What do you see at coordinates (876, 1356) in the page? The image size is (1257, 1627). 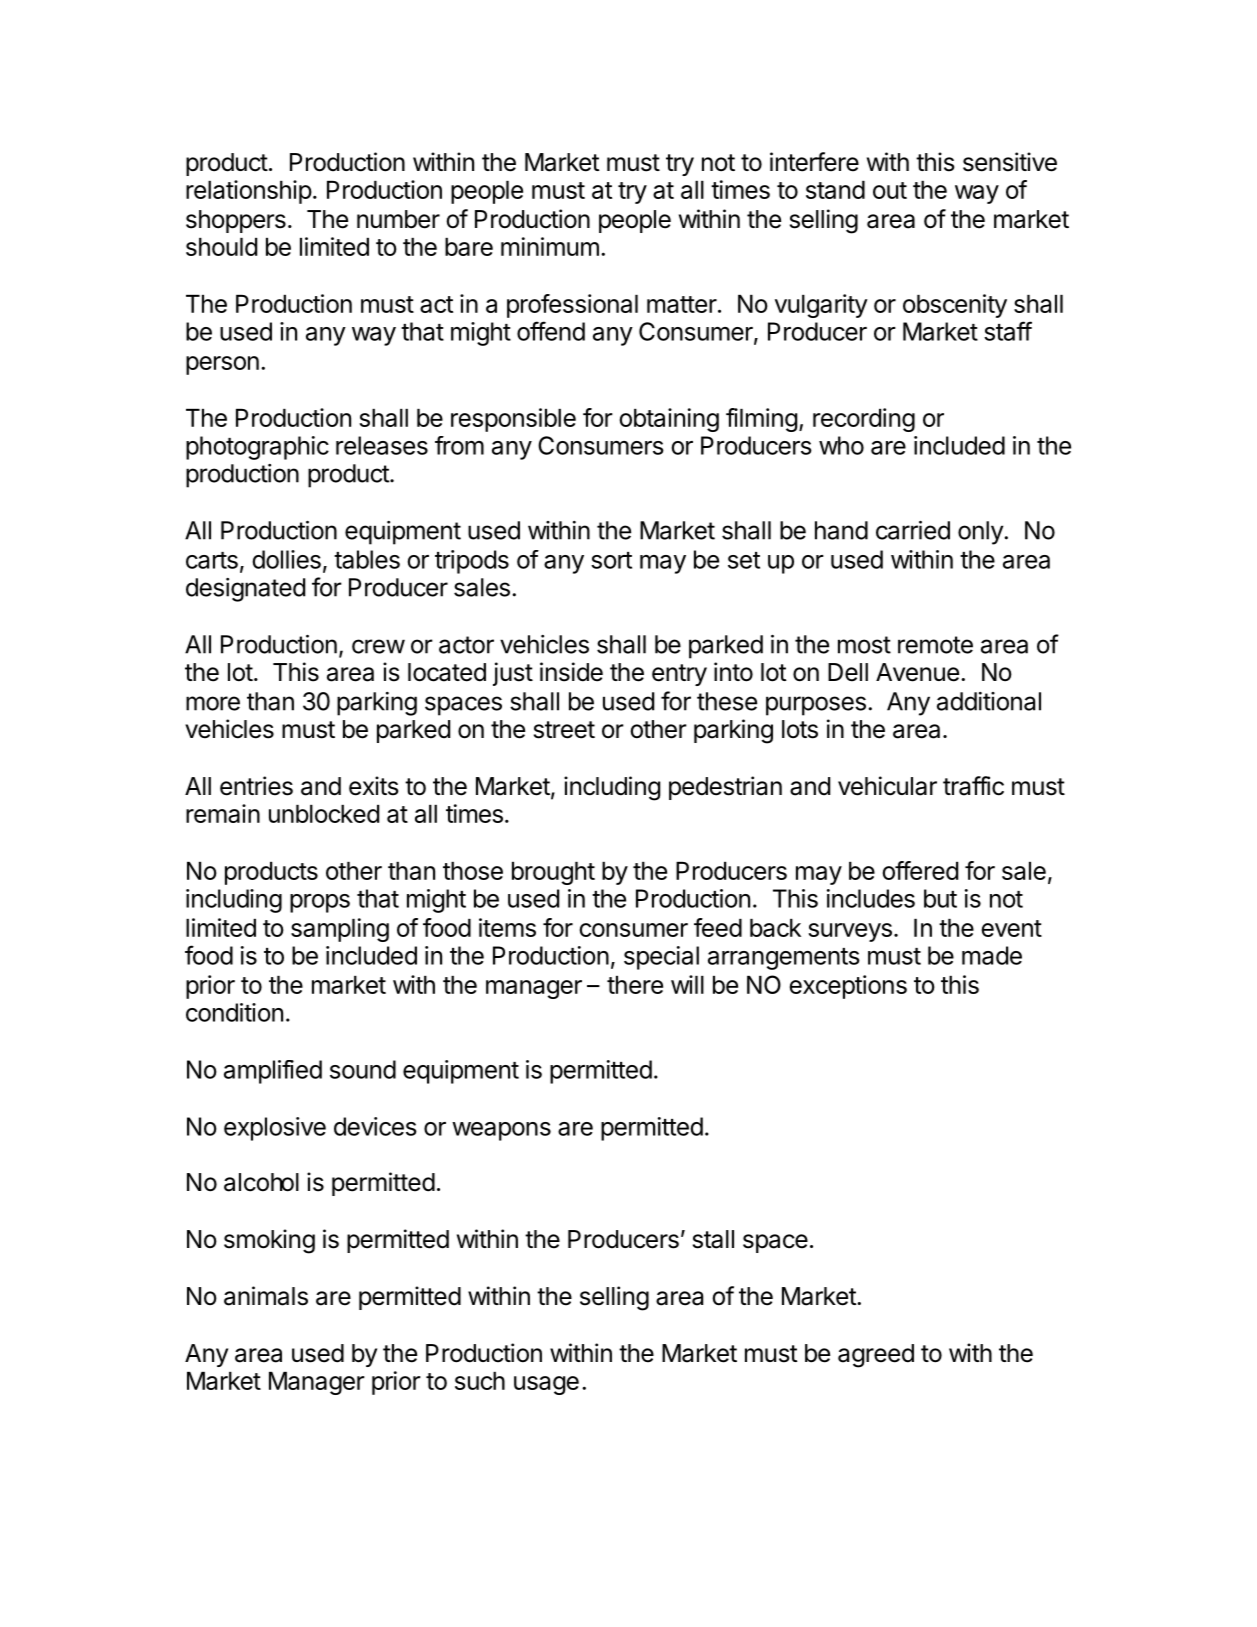 I see `agreed` at bounding box center [876, 1356].
